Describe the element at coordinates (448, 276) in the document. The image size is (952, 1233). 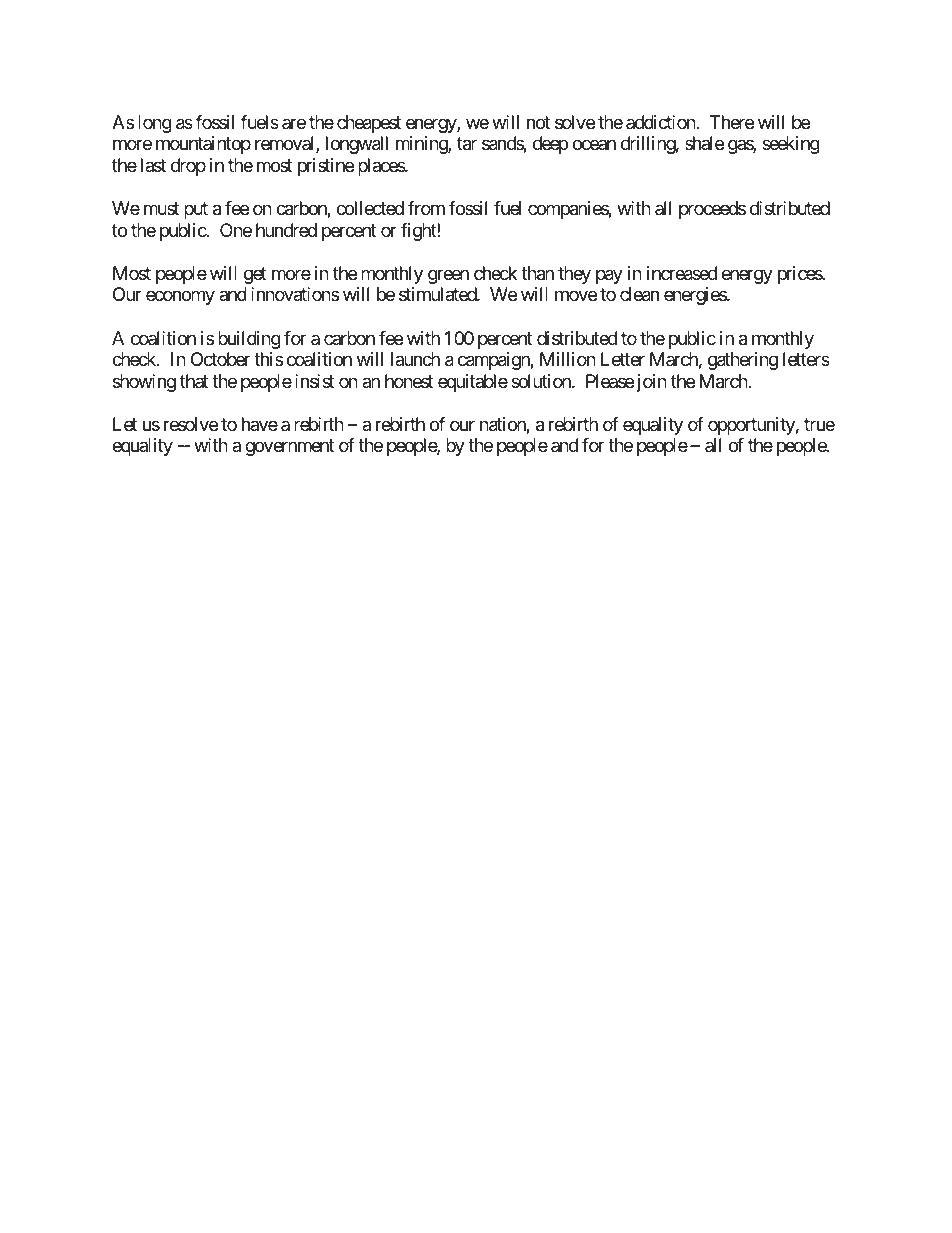
I see `green` at that location.
